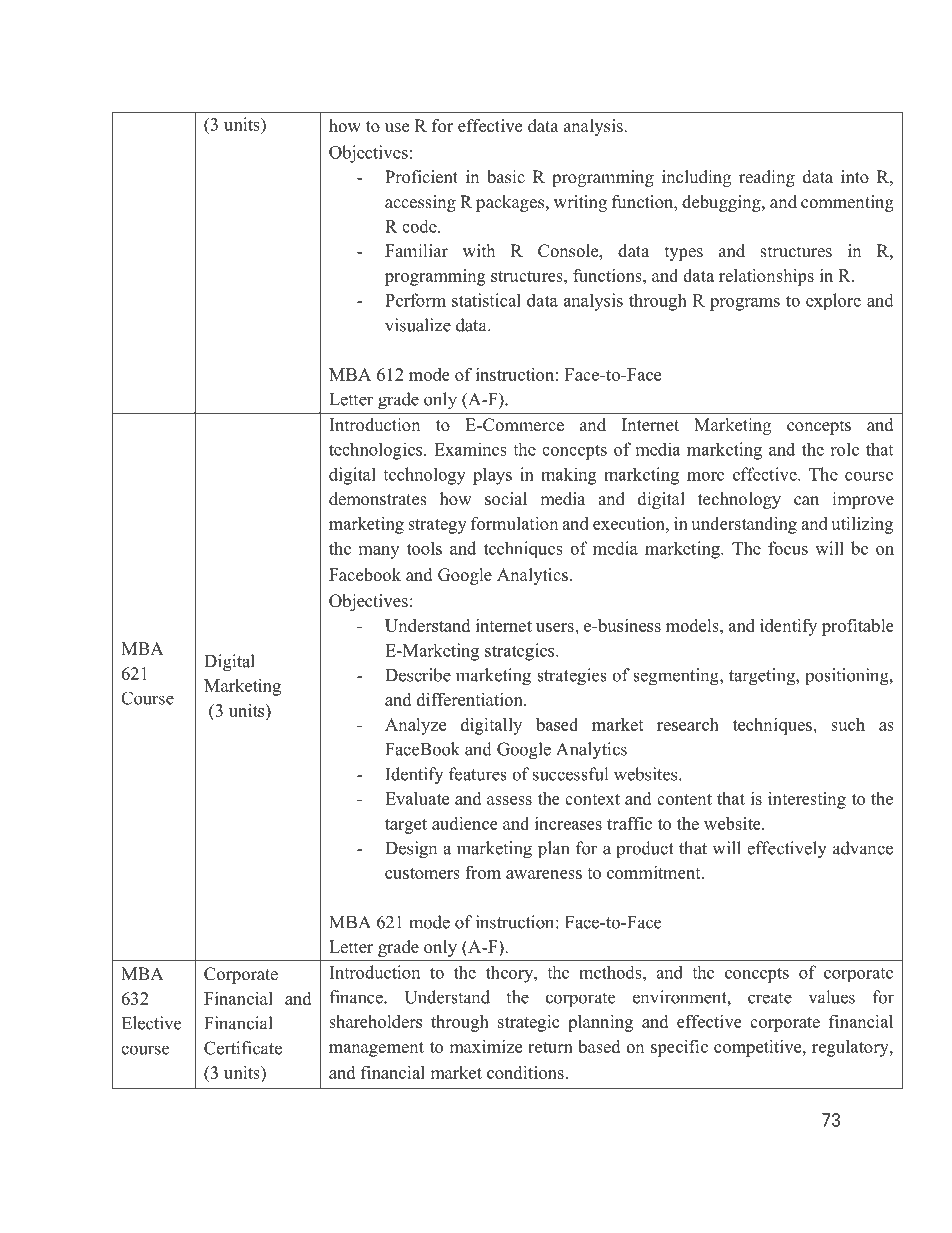  What do you see at coordinates (420, 203) in the document?
I see `accessing` at bounding box center [420, 203].
